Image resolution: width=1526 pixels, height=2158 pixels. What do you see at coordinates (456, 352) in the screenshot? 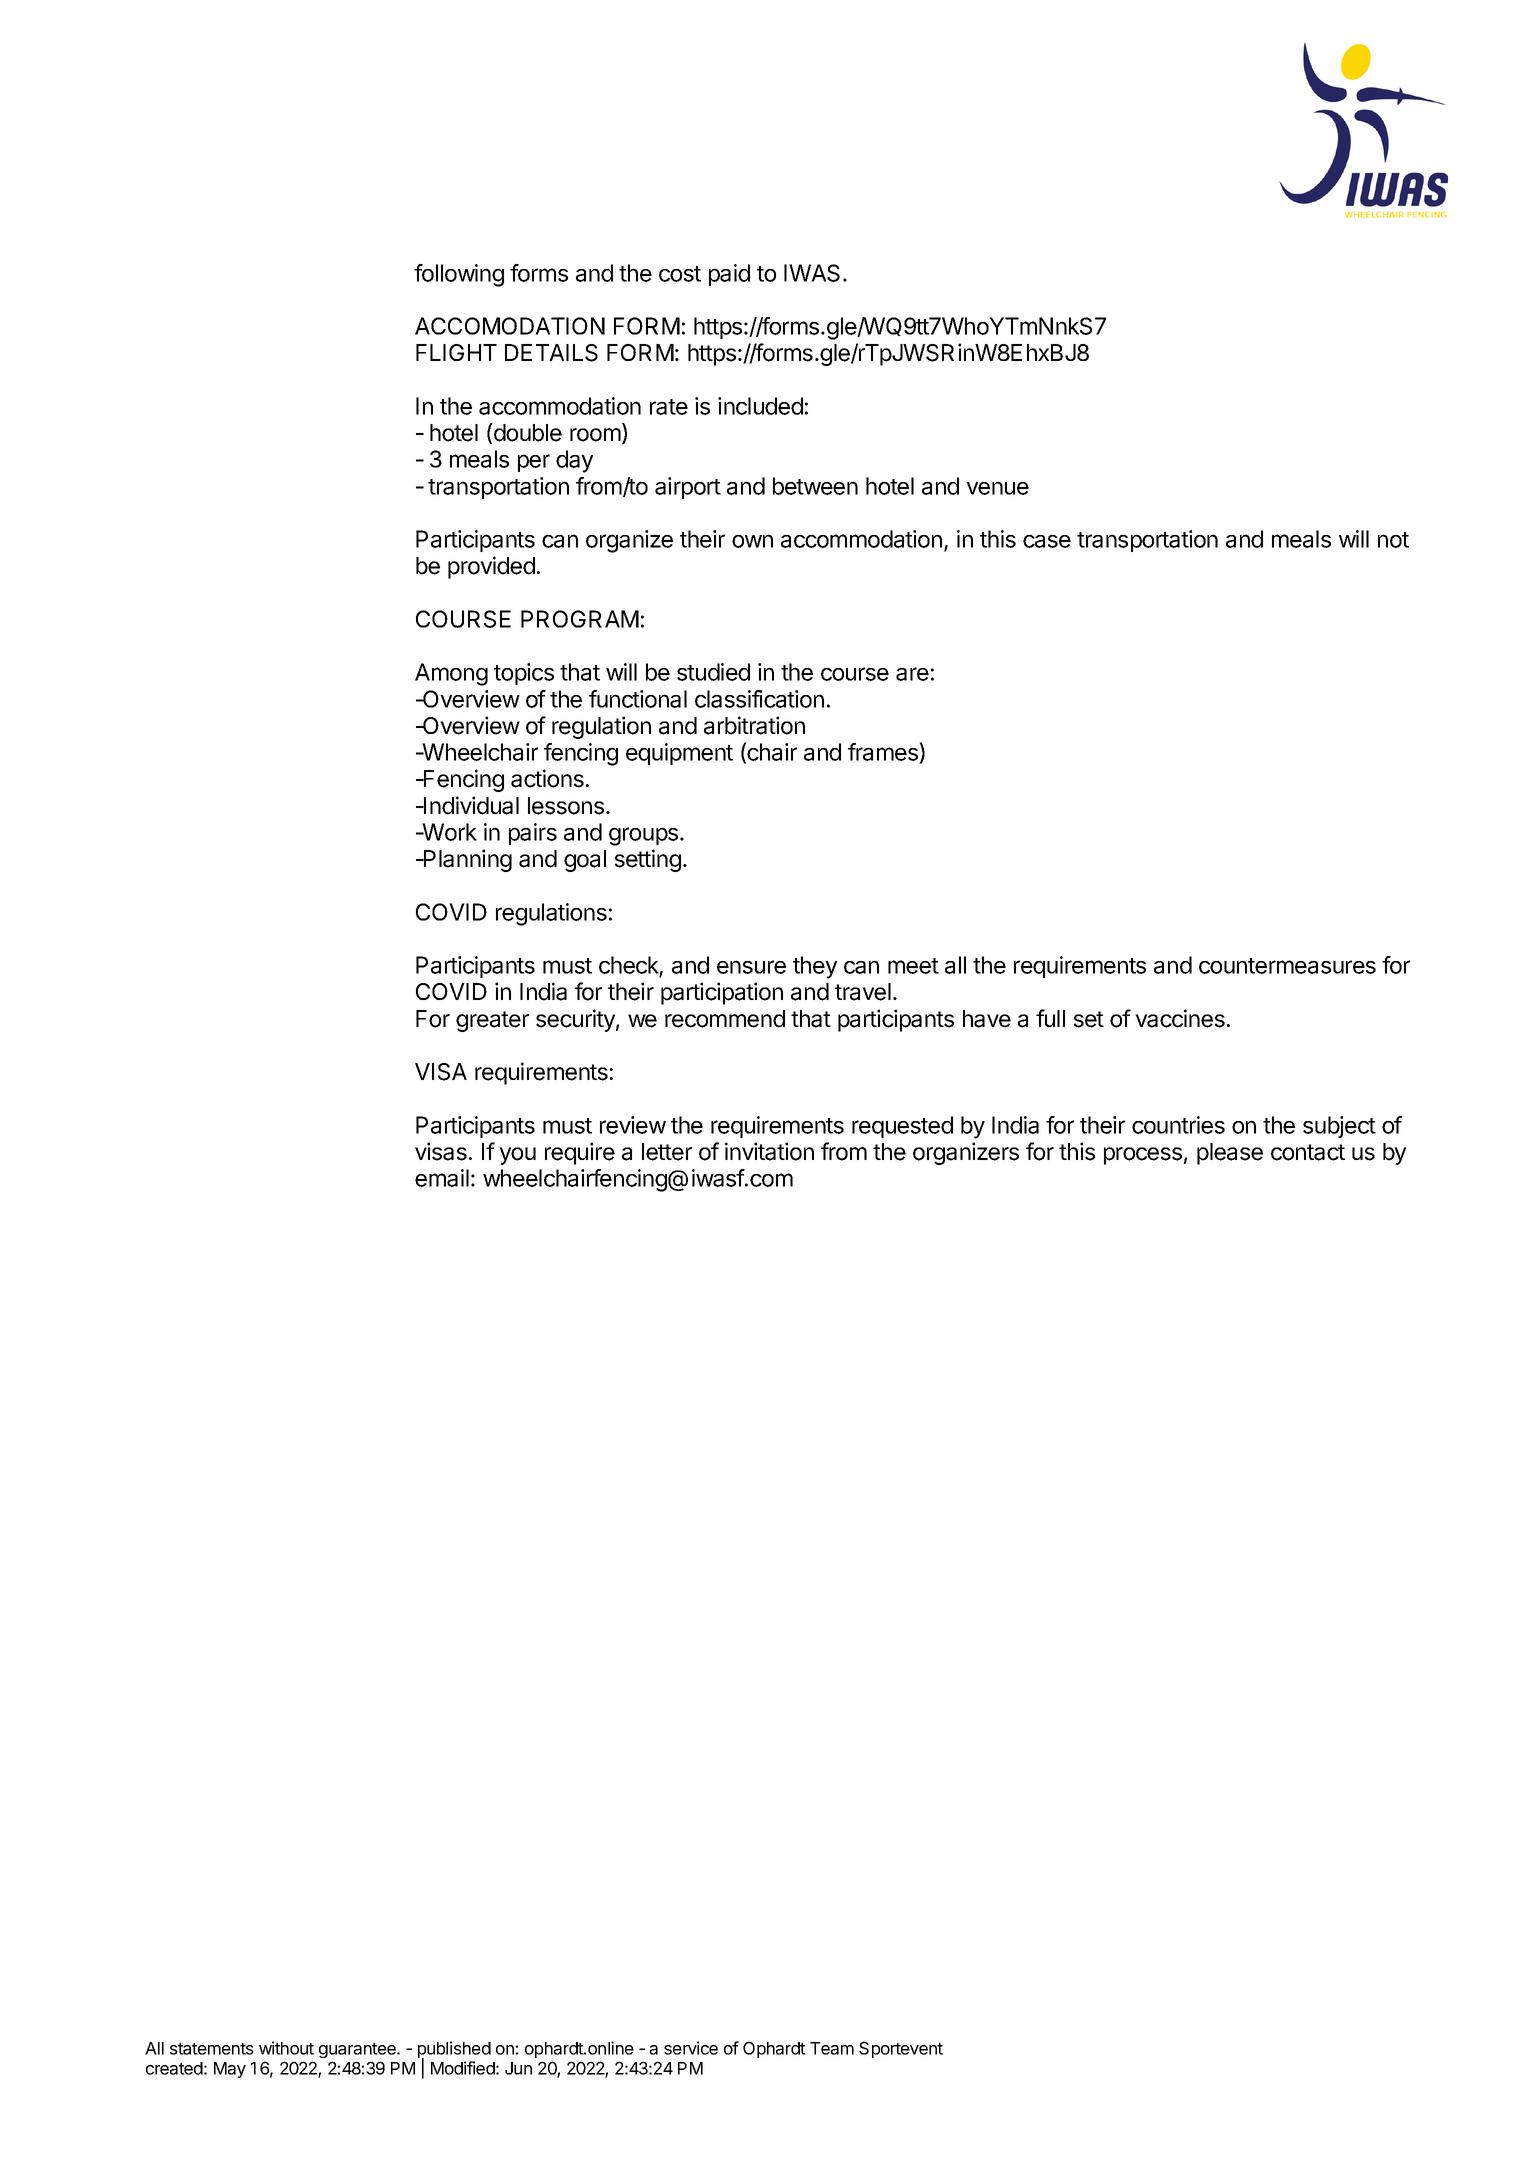
I see `FLIGHT` at bounding box center [456, 352].
